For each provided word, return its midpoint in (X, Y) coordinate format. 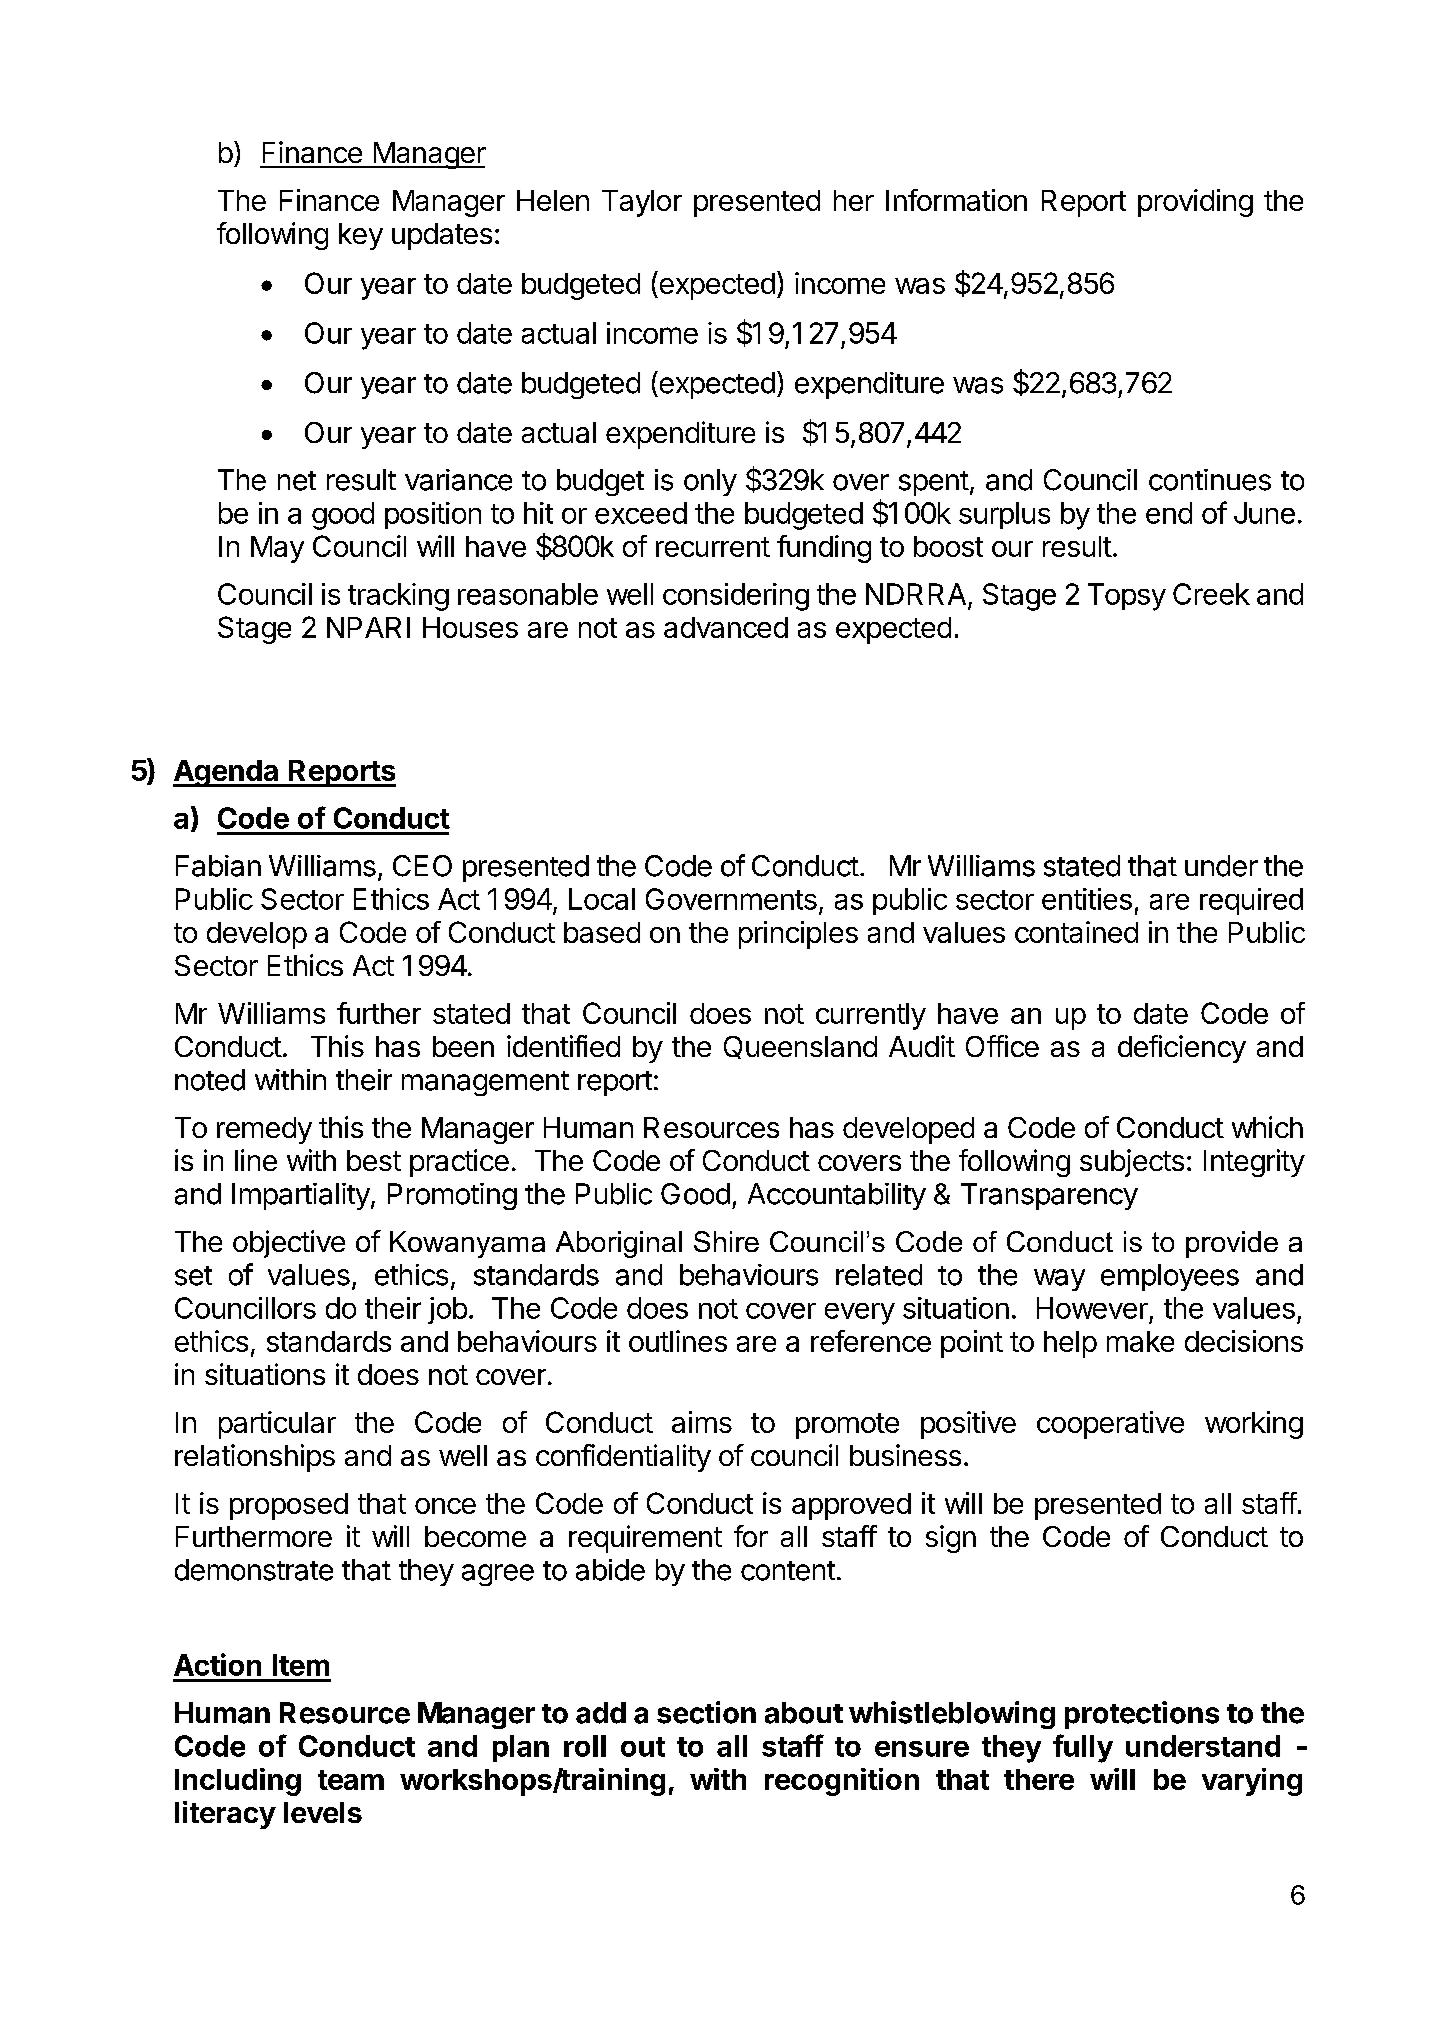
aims (702, 1422)
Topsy (1127, 597)
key (361, 236)
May (277, 549)
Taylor (642, 203)
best (374, 1160)
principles (798, 935)
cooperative (1110, 1425)
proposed (289, 1506)
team (351, 1780)
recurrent (713, 547)
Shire (726, 1241)
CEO (422, 866)
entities (1087, 899)
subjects (1132, 1163)
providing (1195, 203)
